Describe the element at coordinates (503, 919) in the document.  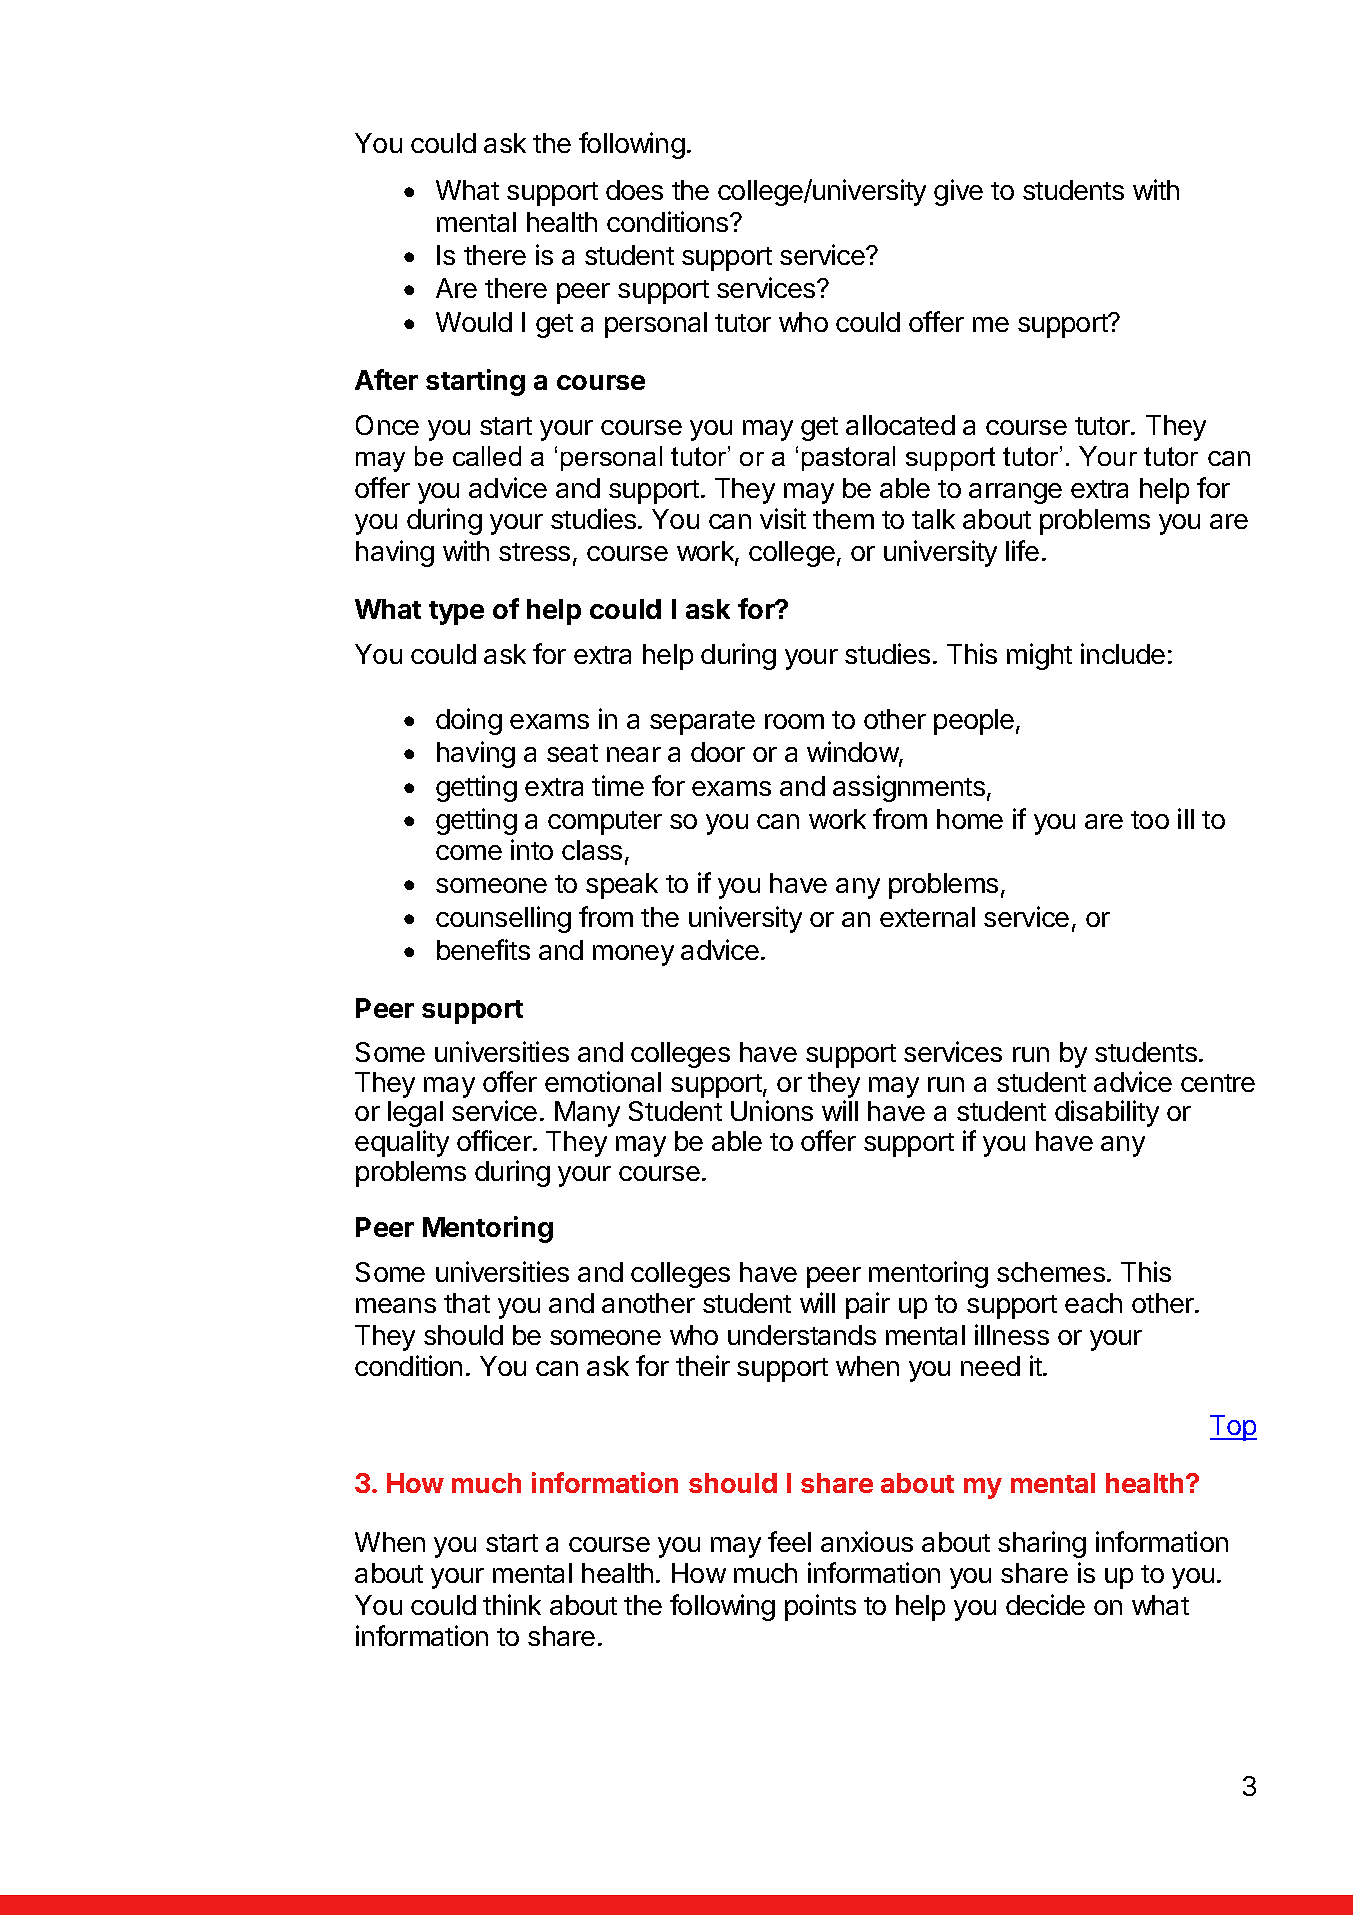
I see `counselling` at that location.
